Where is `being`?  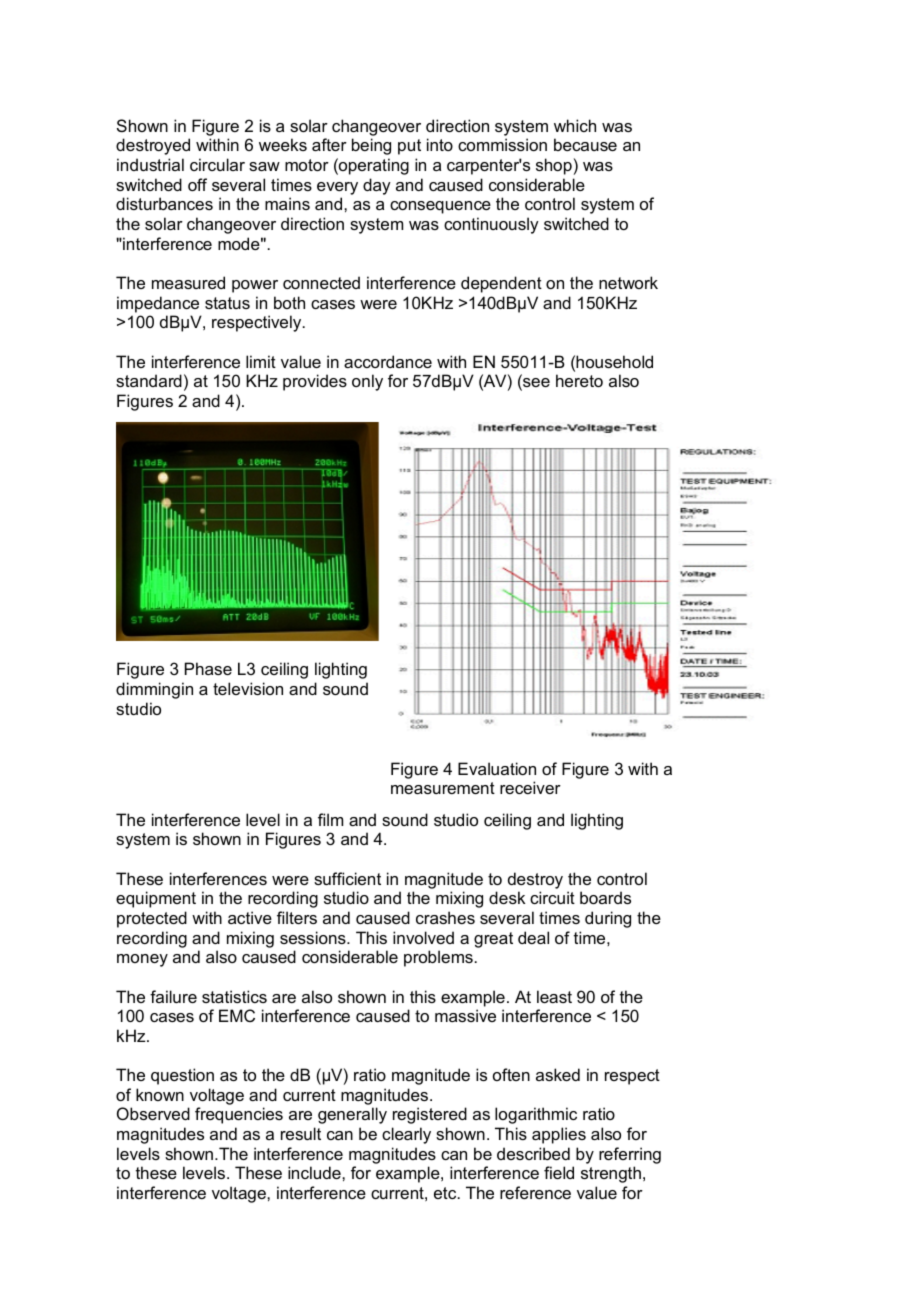
being is located at coordinates (371, 146).
